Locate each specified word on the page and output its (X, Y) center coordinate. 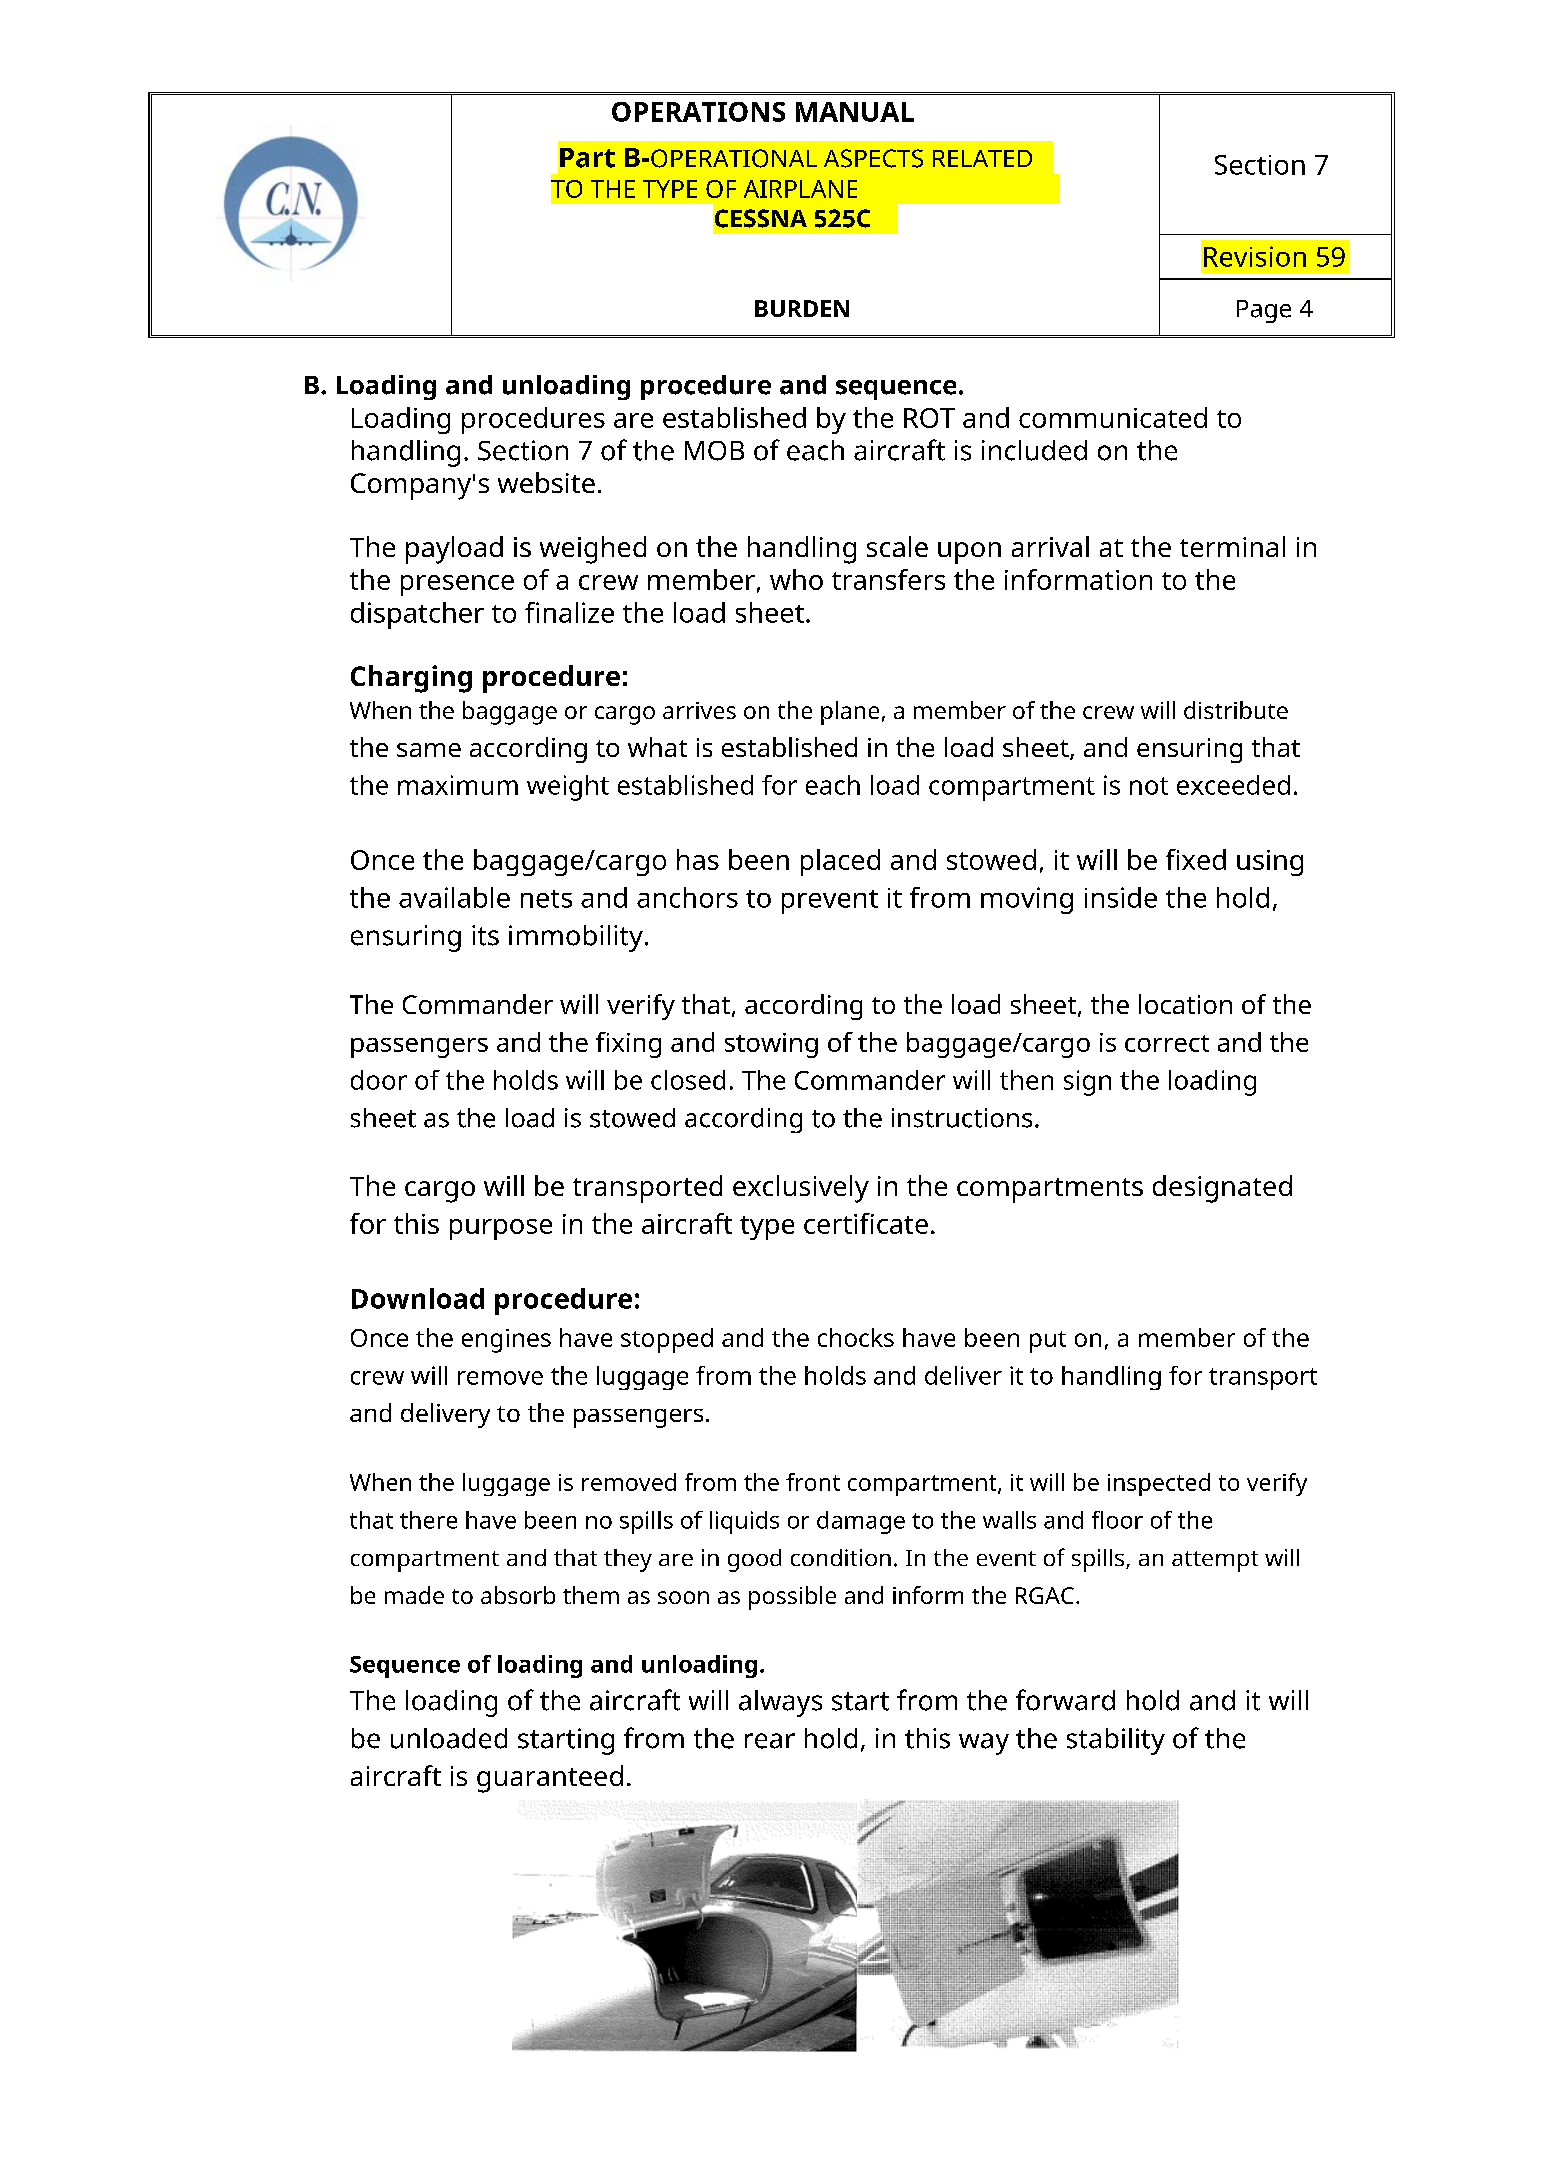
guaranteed (550, 1779)
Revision (1255, 256)
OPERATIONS (698, 112)
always (780, 1703)
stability (1116, 1741)
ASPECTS (873, 158)
